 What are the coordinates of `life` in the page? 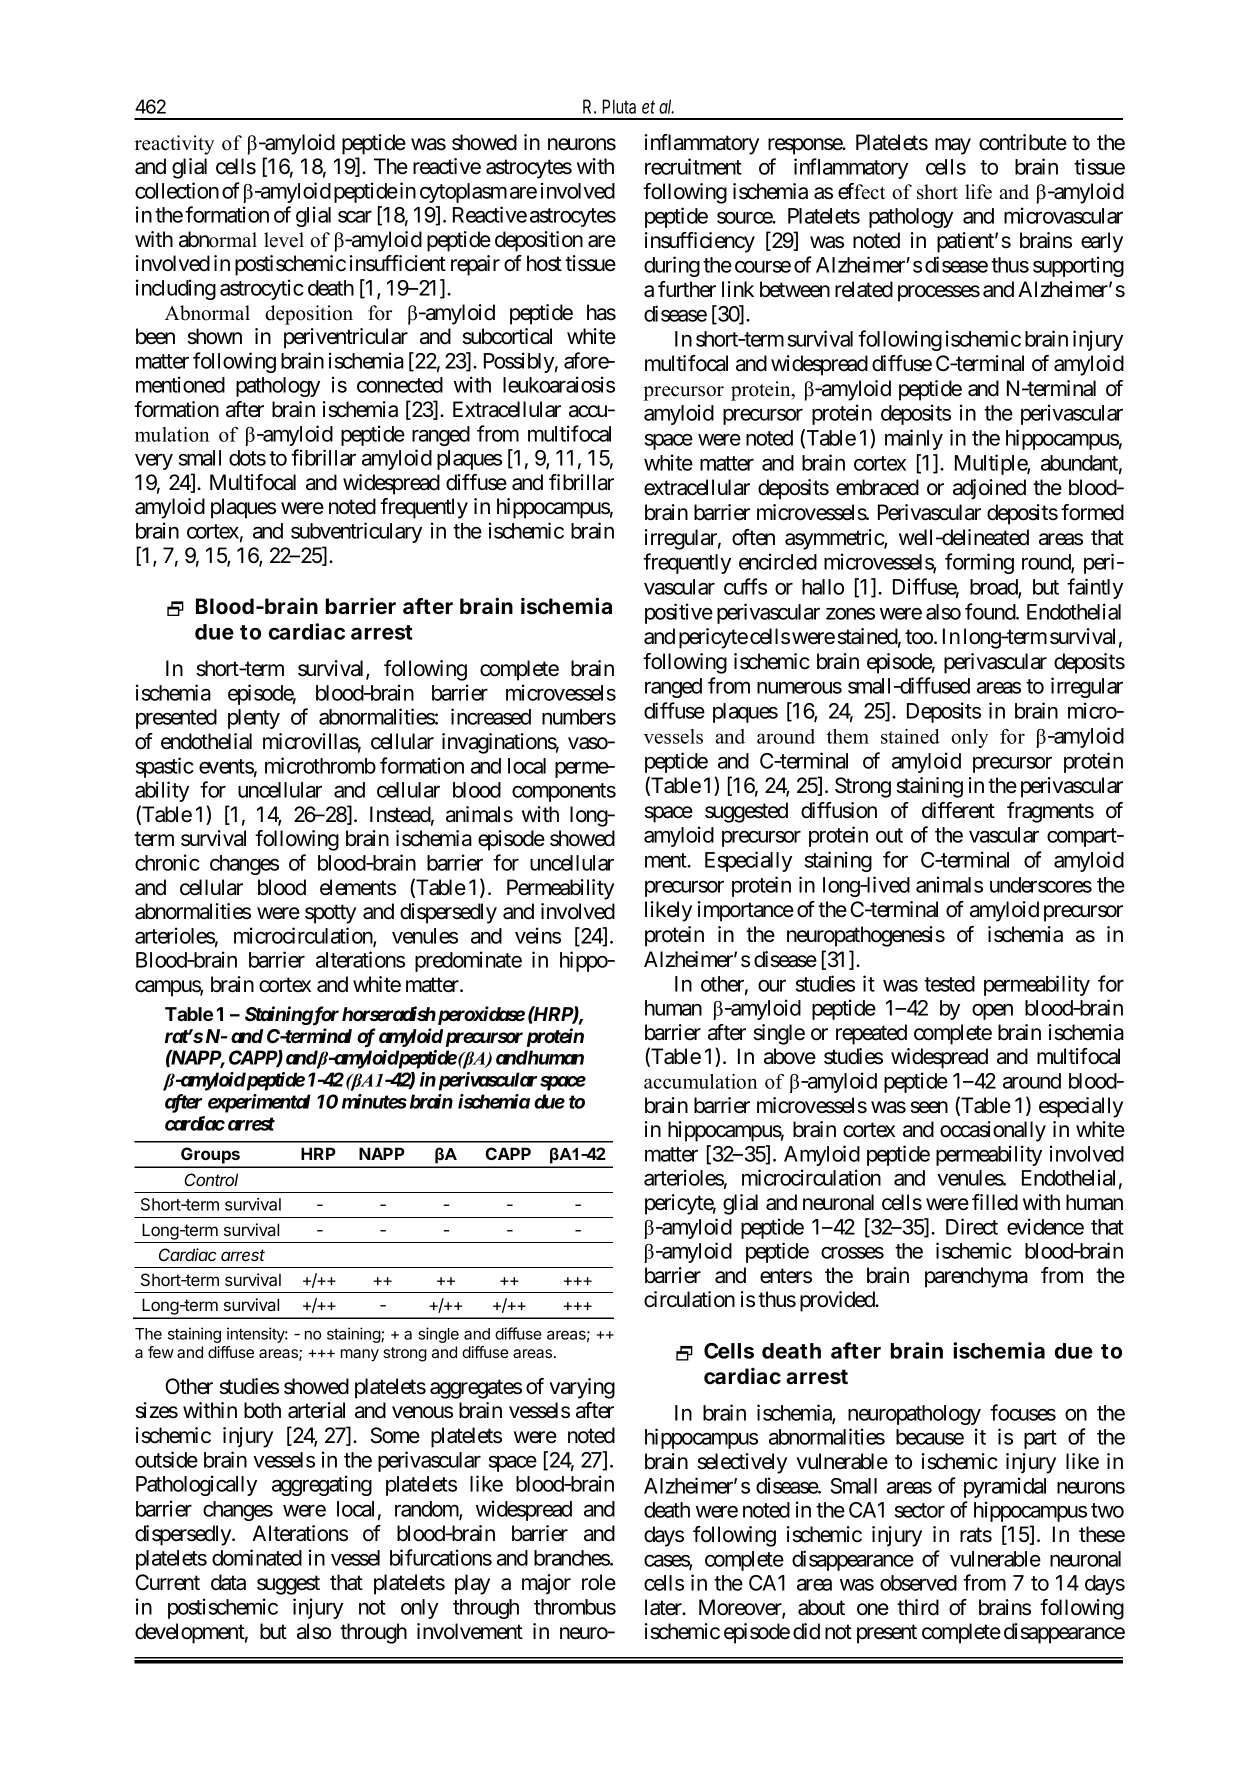 It's located at (978, 192).
